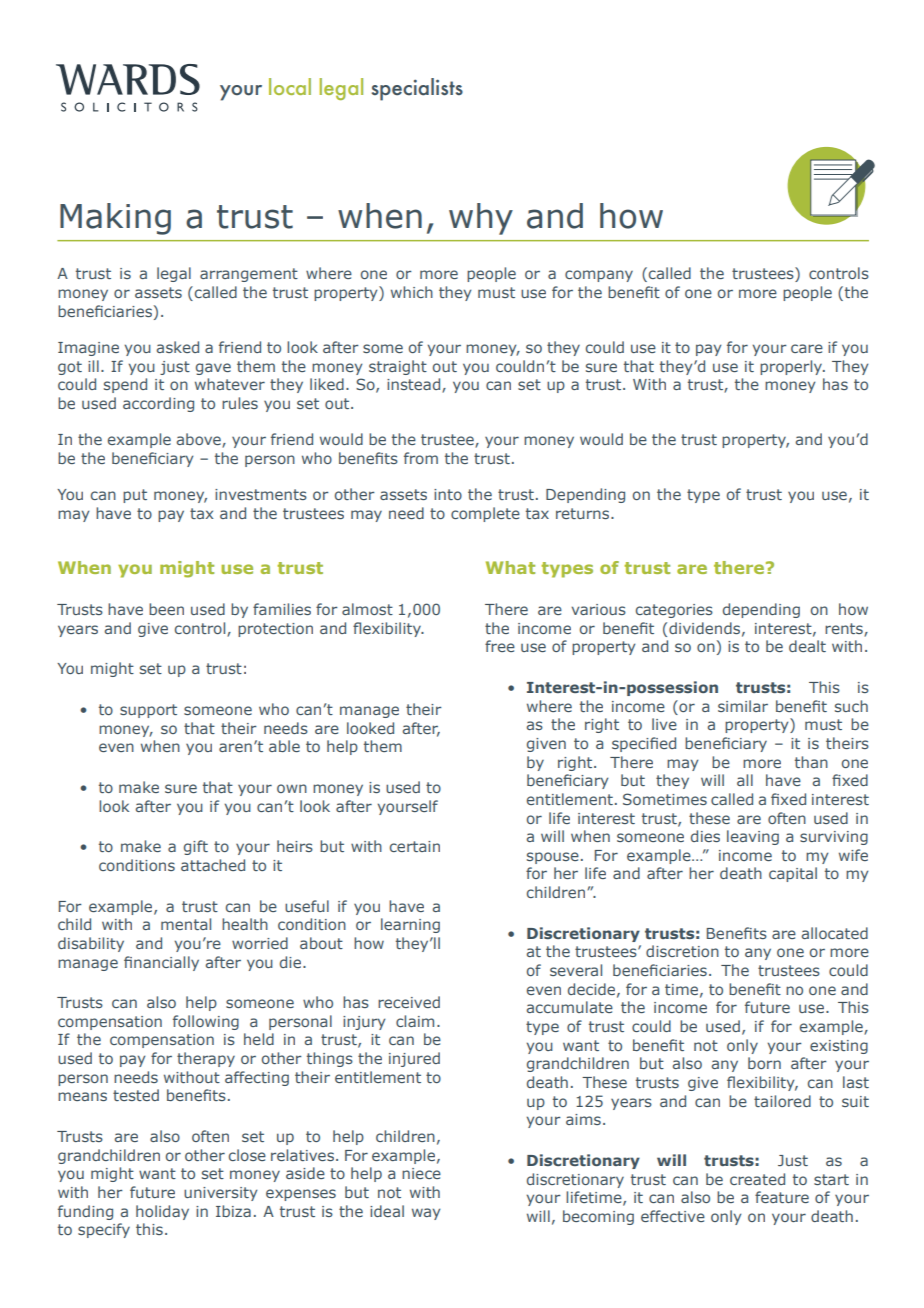 The width and height of the screenshot is (924, 1308). What do you see at coordinates (807, 646) in the screenshot?
I see `dealt` at bounding box center [807, 646].
